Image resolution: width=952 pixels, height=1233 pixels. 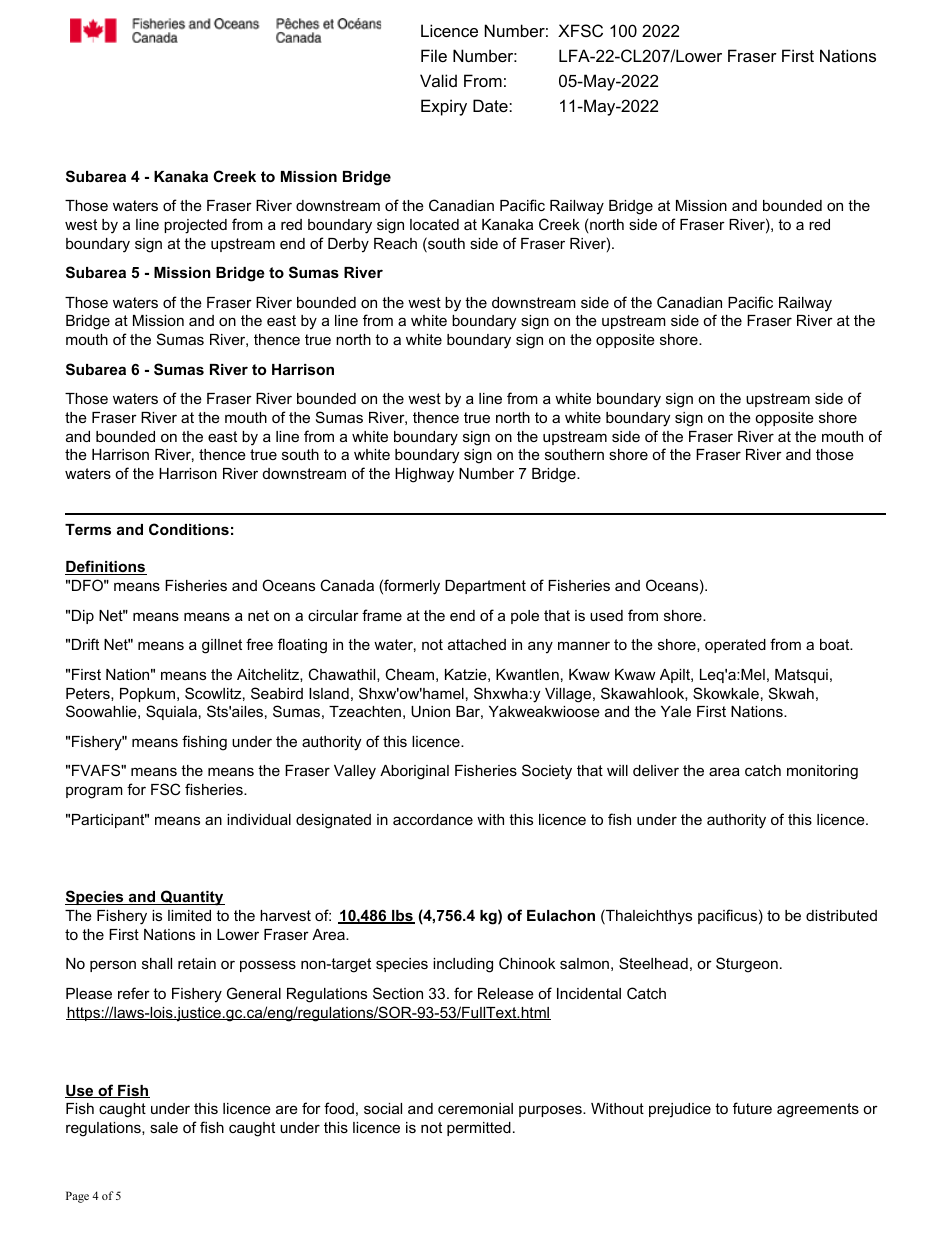 What do you see at coordinates (491, 105) in the image?
I see `Date` at bounding box center [491, 105].
